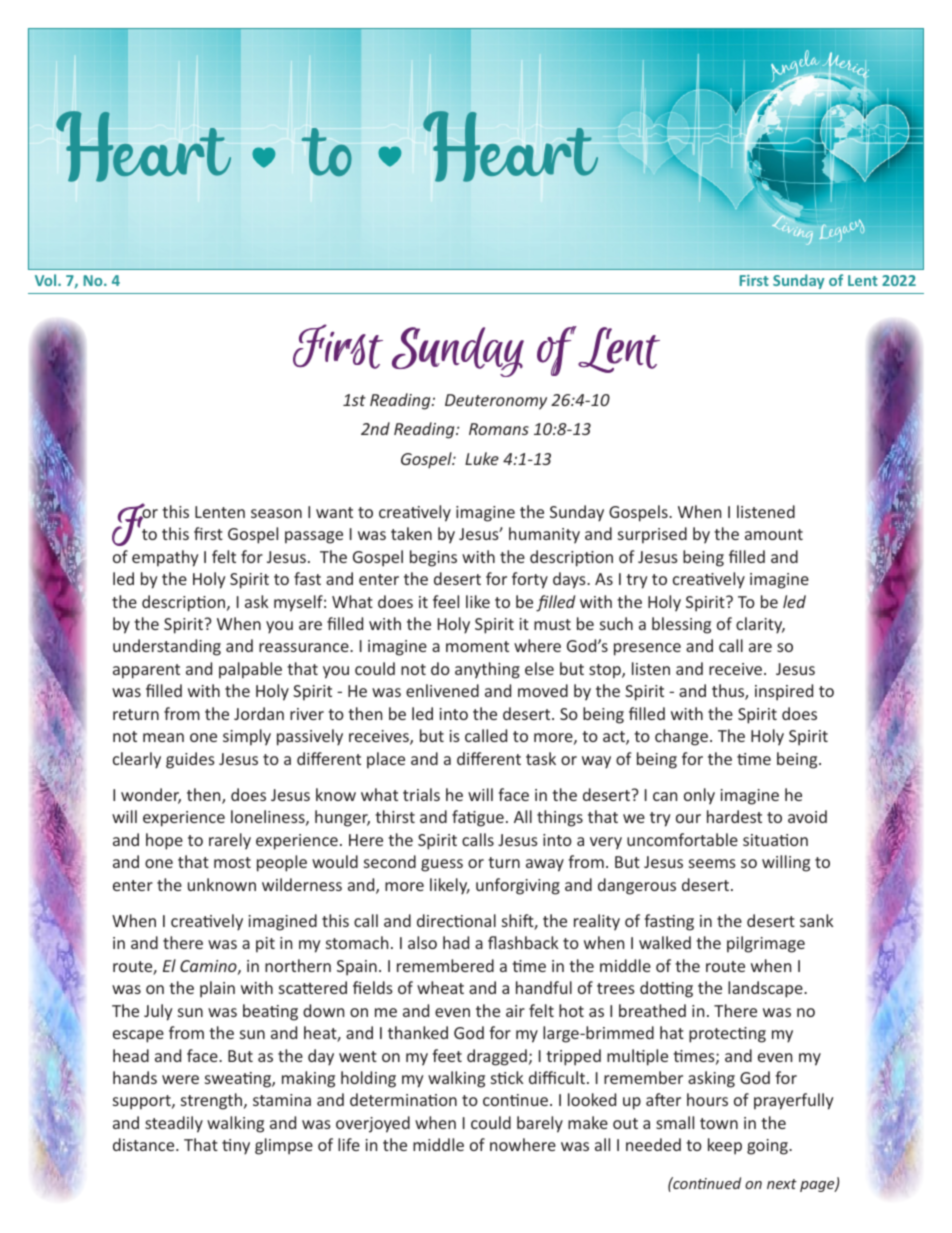 This screenshot has width=952, height=1233. What do you see at coordinates (386, 760) in the screenshot?
I see `place` at bounding box center [386, 760].
